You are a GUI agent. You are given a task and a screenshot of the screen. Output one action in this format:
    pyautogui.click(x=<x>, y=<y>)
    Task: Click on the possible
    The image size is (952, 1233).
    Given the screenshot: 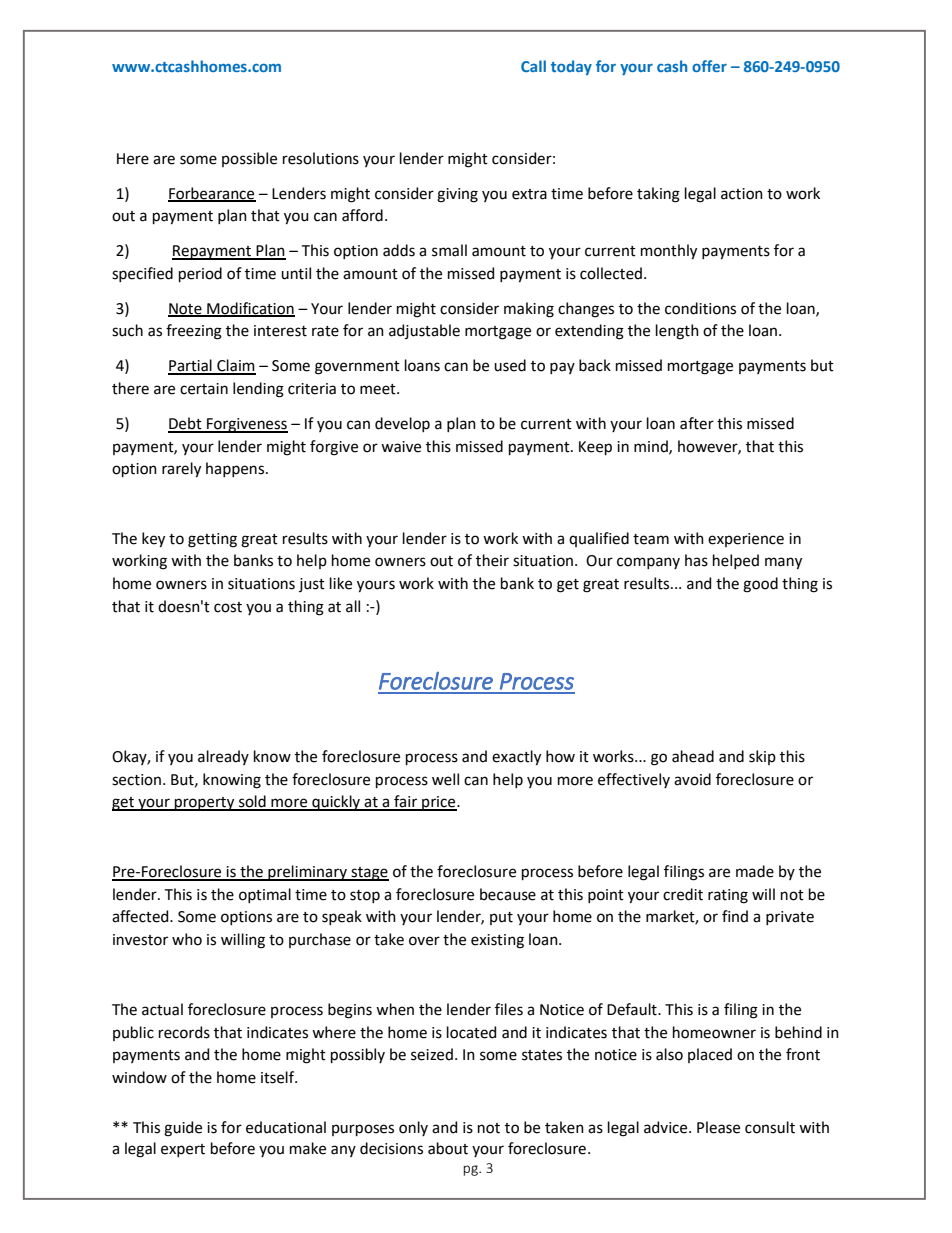 What is the action you would take?
    pyautogui.click(x=249, y=159)
